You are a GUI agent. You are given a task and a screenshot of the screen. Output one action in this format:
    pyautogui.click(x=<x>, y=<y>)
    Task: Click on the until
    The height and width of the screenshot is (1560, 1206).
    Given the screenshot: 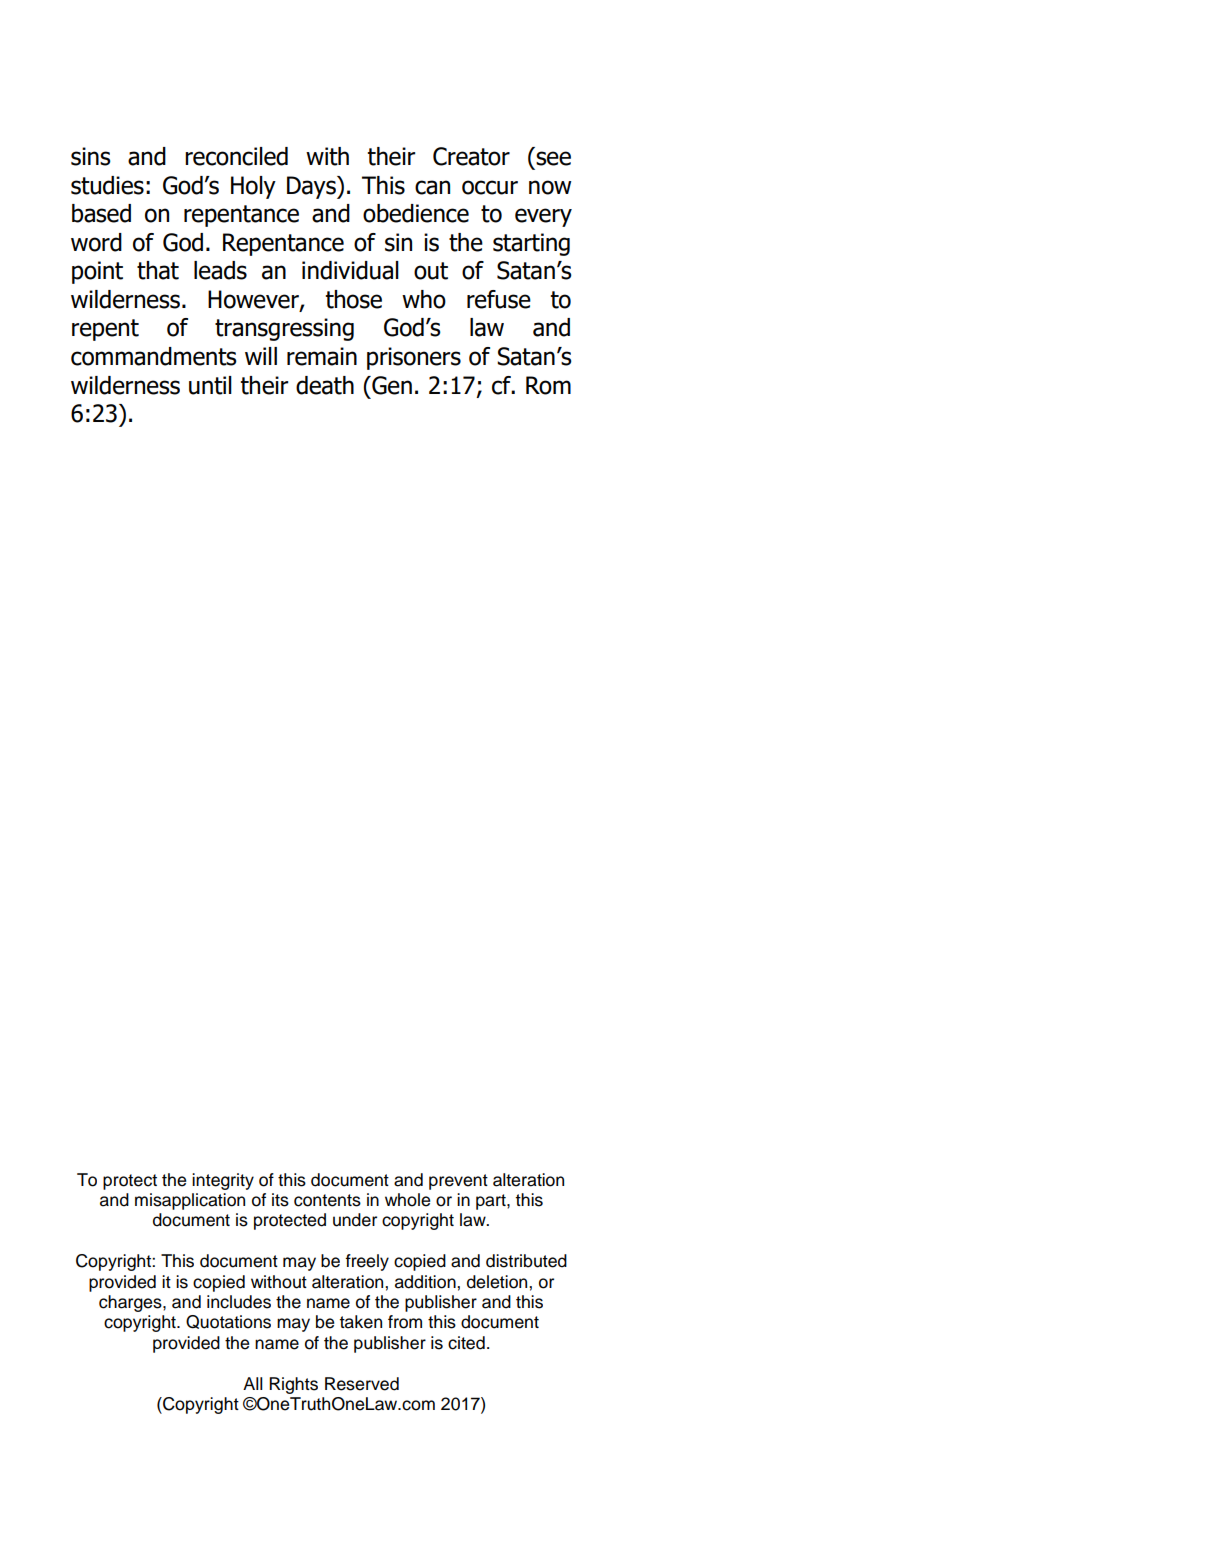 What is the action you would take?
    pyautogui.click(x=210, y=385)
